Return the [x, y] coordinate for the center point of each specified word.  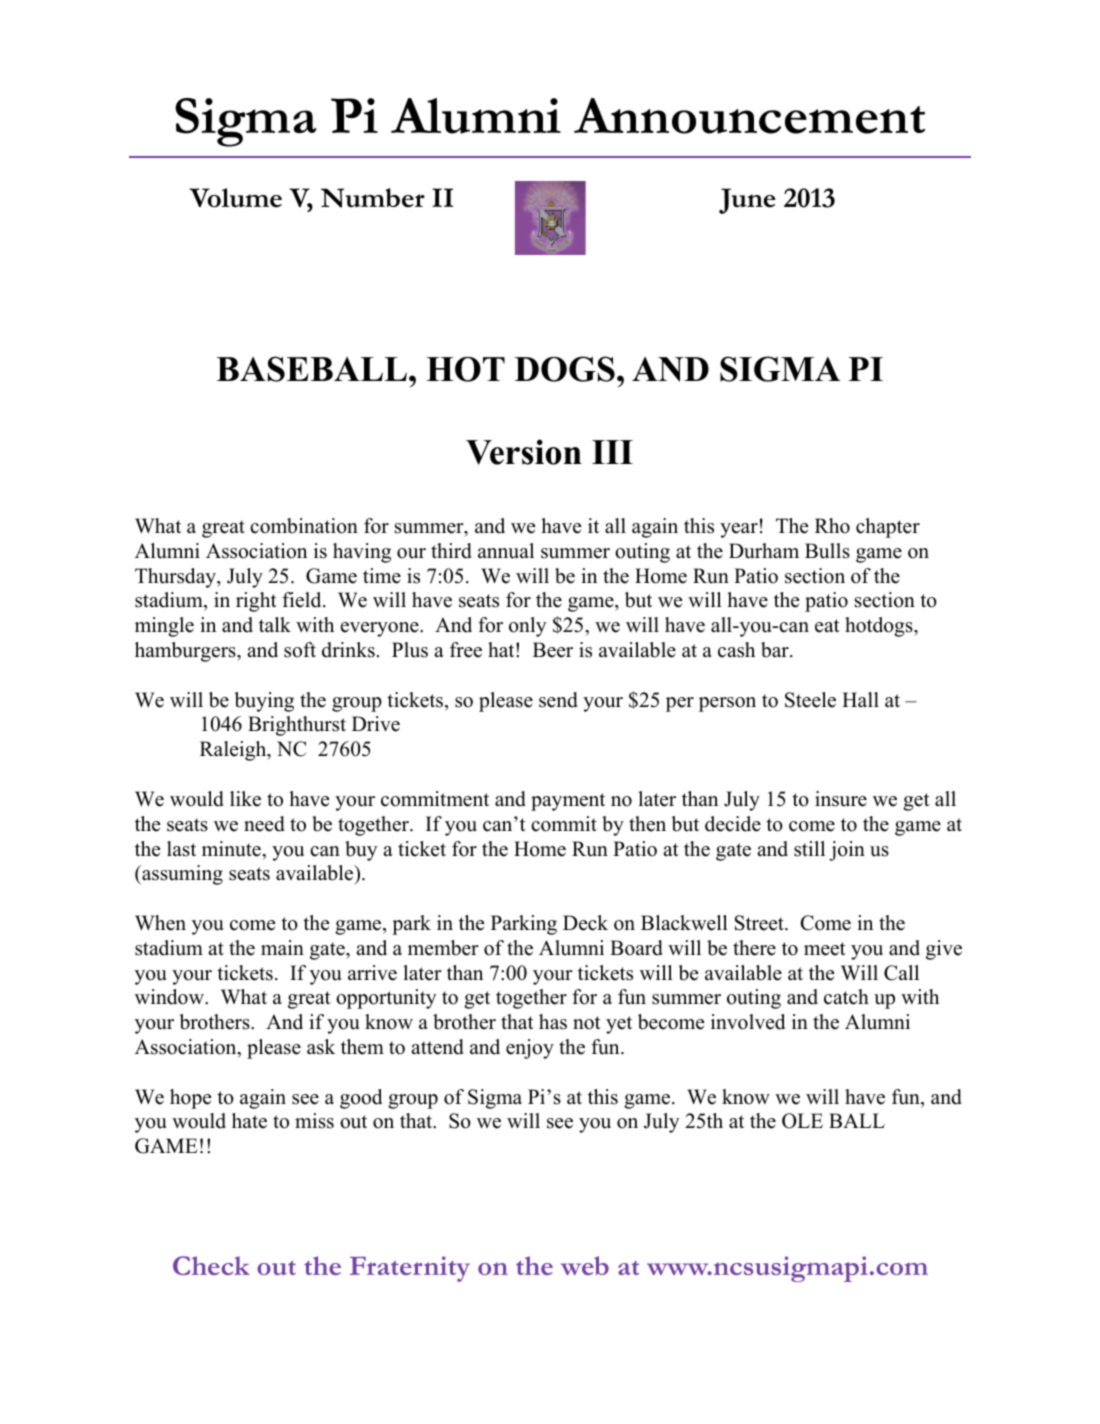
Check [211, 1265]
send [558, 700]
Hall [860, 699]
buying [264, 702]
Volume [235, 198]
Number [373, 198]
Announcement [749, 116]
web [585, 1265]
